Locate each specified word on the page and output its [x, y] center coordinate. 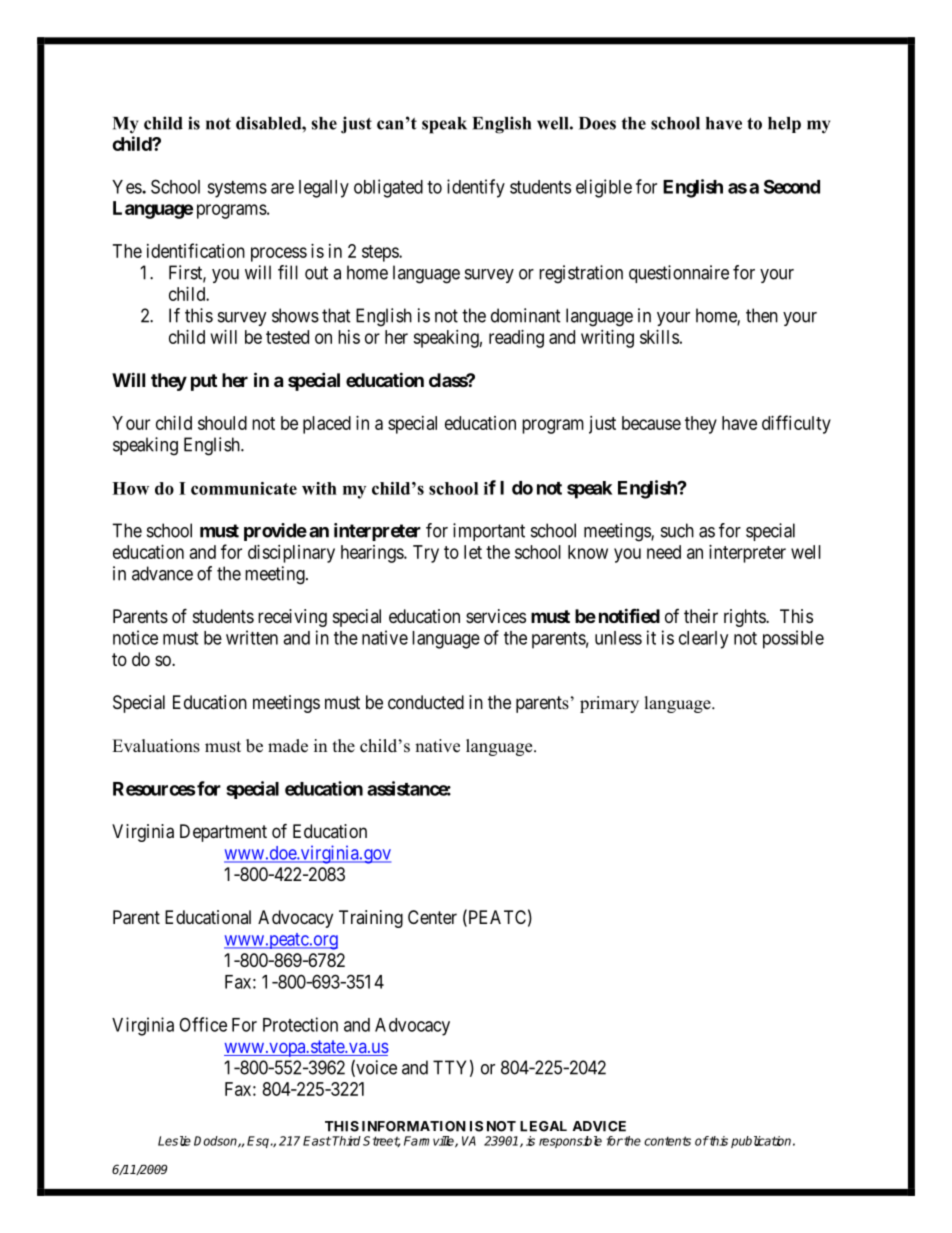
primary [609, 704]
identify [476, 188]
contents [667, 1141]
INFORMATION [414, 1126]
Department [223, 833]
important [489, 532]
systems [237, 189]
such [677, 530]
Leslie [174, 1141]
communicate [244, 488]
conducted [426, 702]
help [784, 125]
